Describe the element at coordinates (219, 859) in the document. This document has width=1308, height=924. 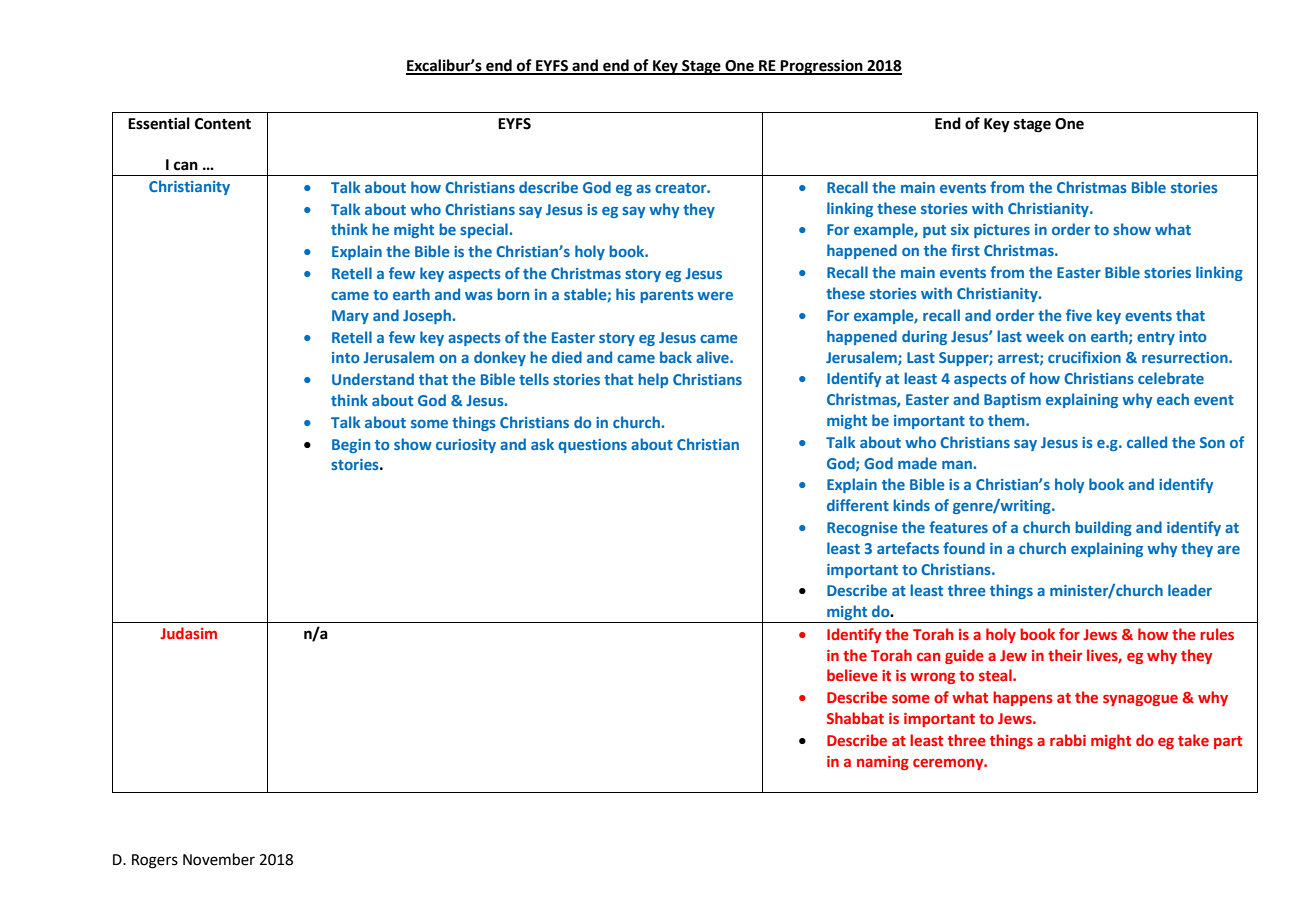
I see `November` at that location.
